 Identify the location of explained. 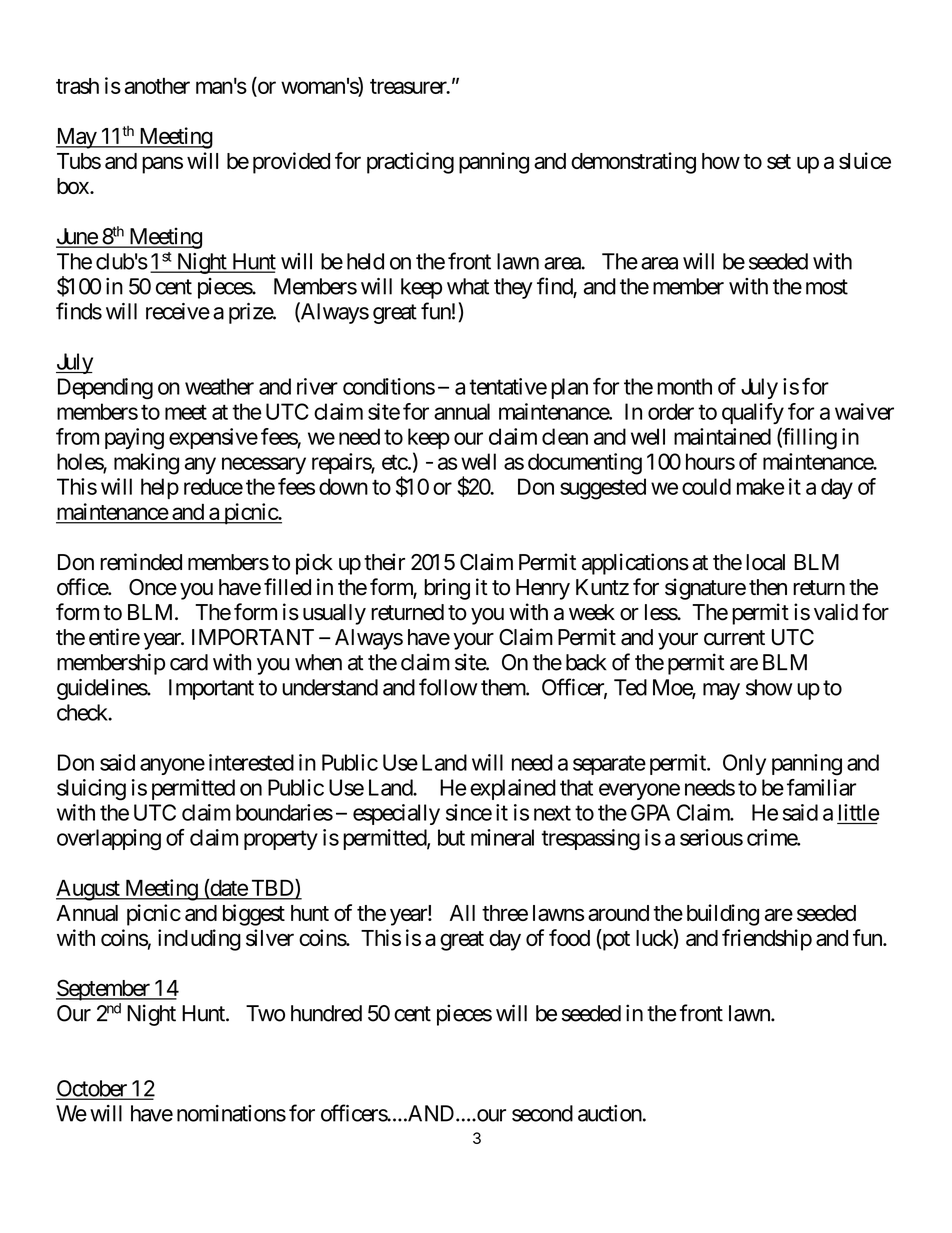
(513, 789).
